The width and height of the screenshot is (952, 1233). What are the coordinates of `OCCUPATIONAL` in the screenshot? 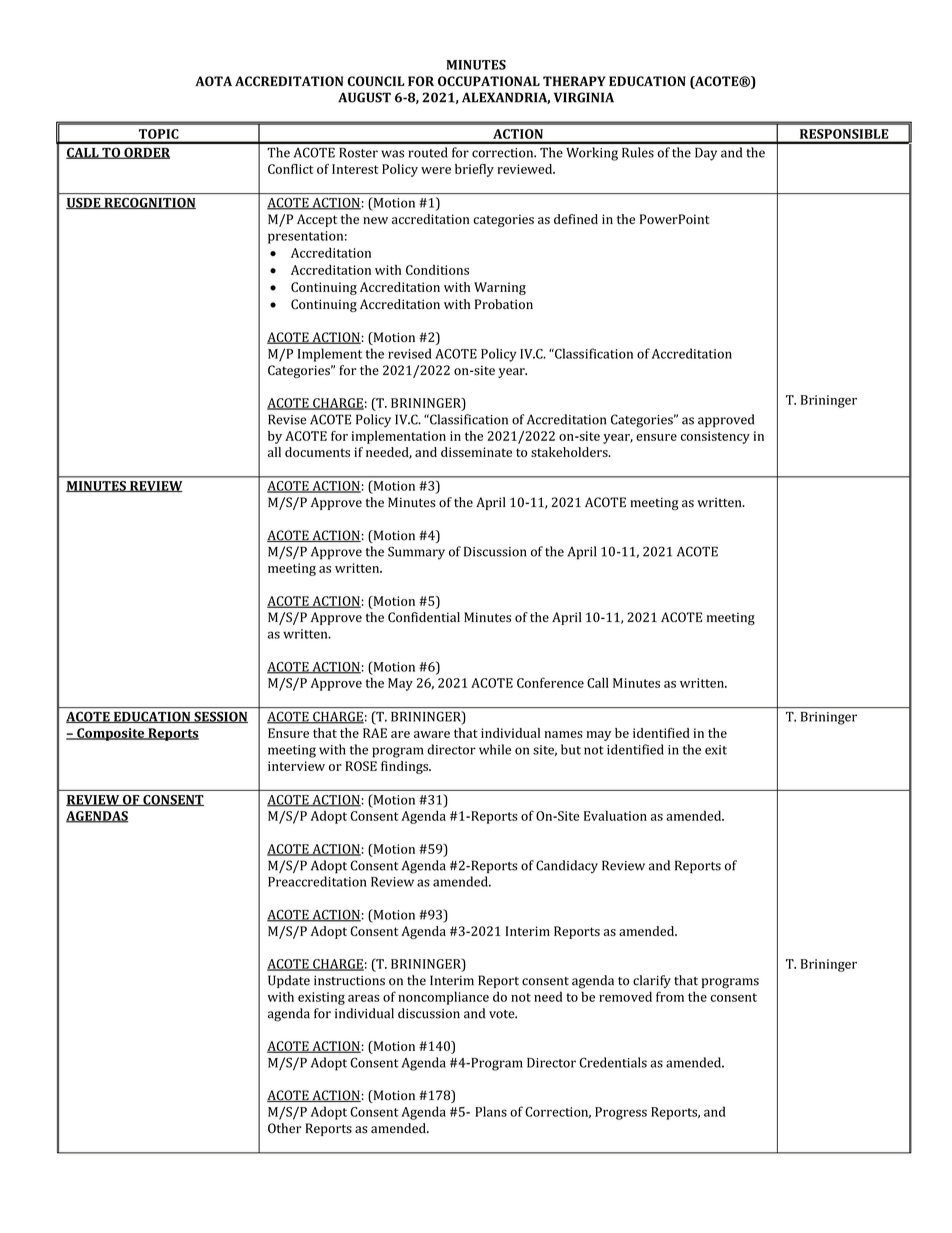 It's located at (489, 81).
